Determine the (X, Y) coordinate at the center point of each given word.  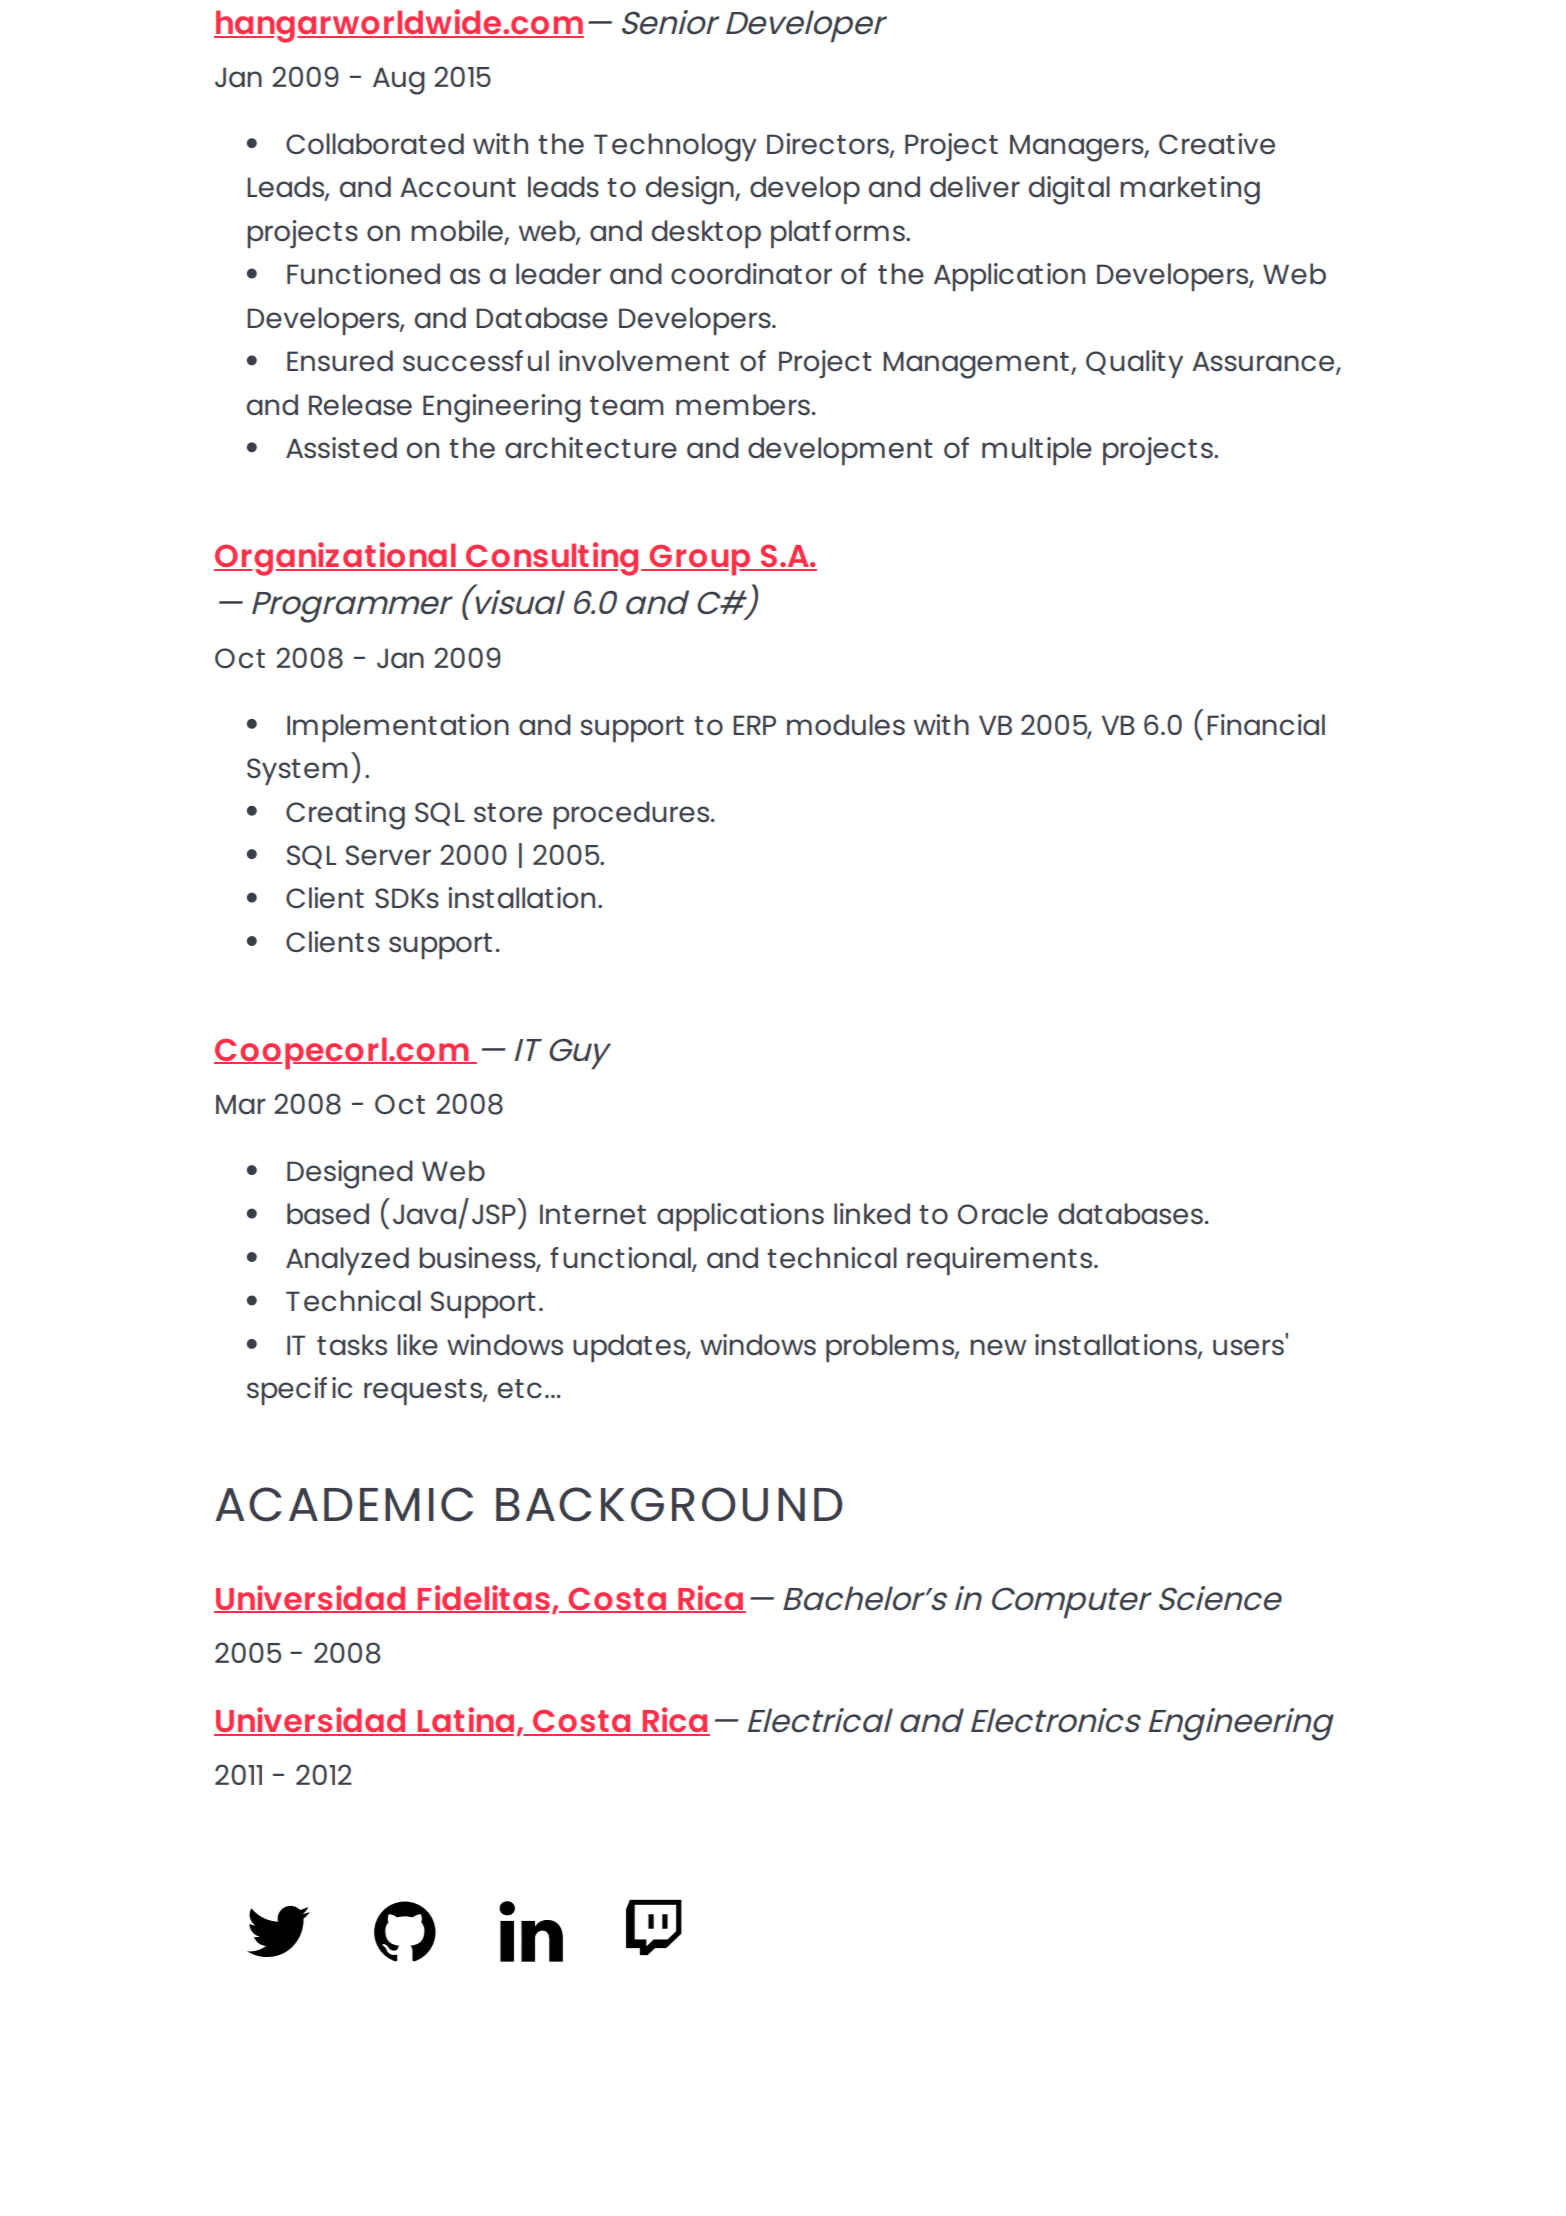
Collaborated (375, 144)
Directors (829, 145)
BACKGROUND (669, 1504)
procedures (632, 815)
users (1248, 1347)
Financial (1266, 725)
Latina (464, 1721)
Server (388, 855)
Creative (1217, 144)
